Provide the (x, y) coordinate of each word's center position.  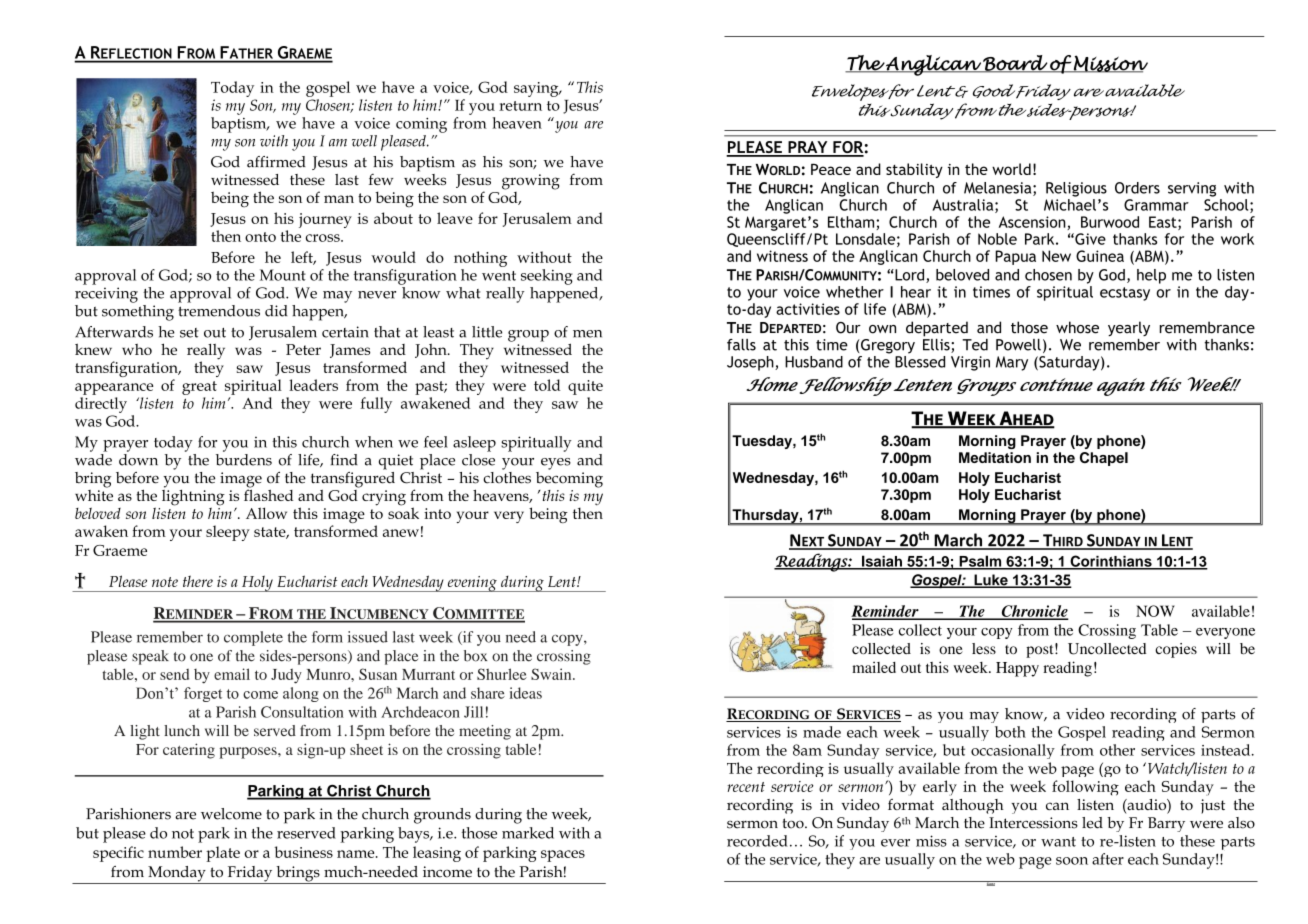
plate (223, 854)
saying (537, 89)
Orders (1137, 188)
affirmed (276, 162)
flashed (268, 494)
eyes (556, 464)
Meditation (995, 457)
